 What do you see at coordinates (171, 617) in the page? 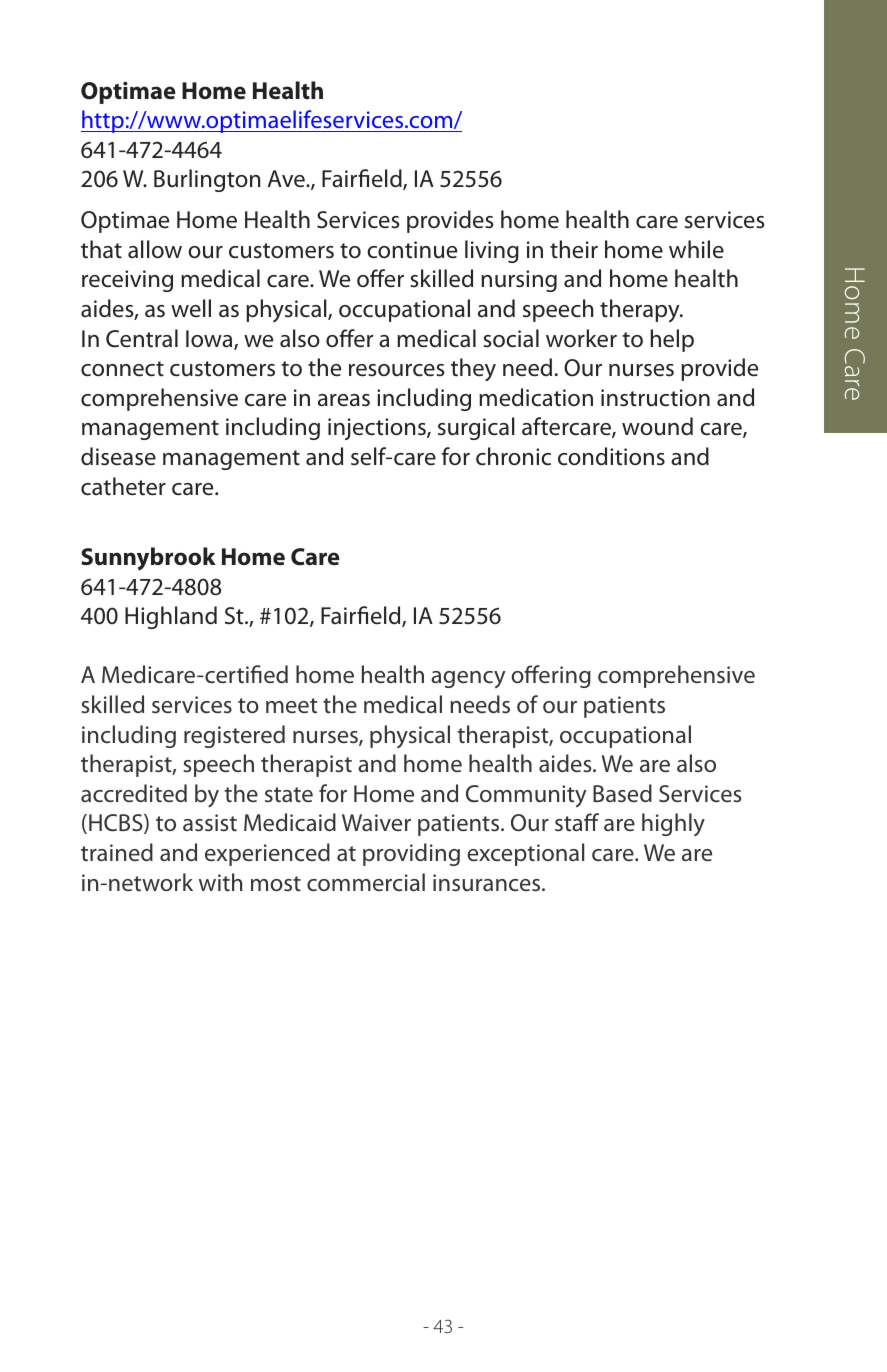
I see `Highland` at bounding box center [171, 617].
